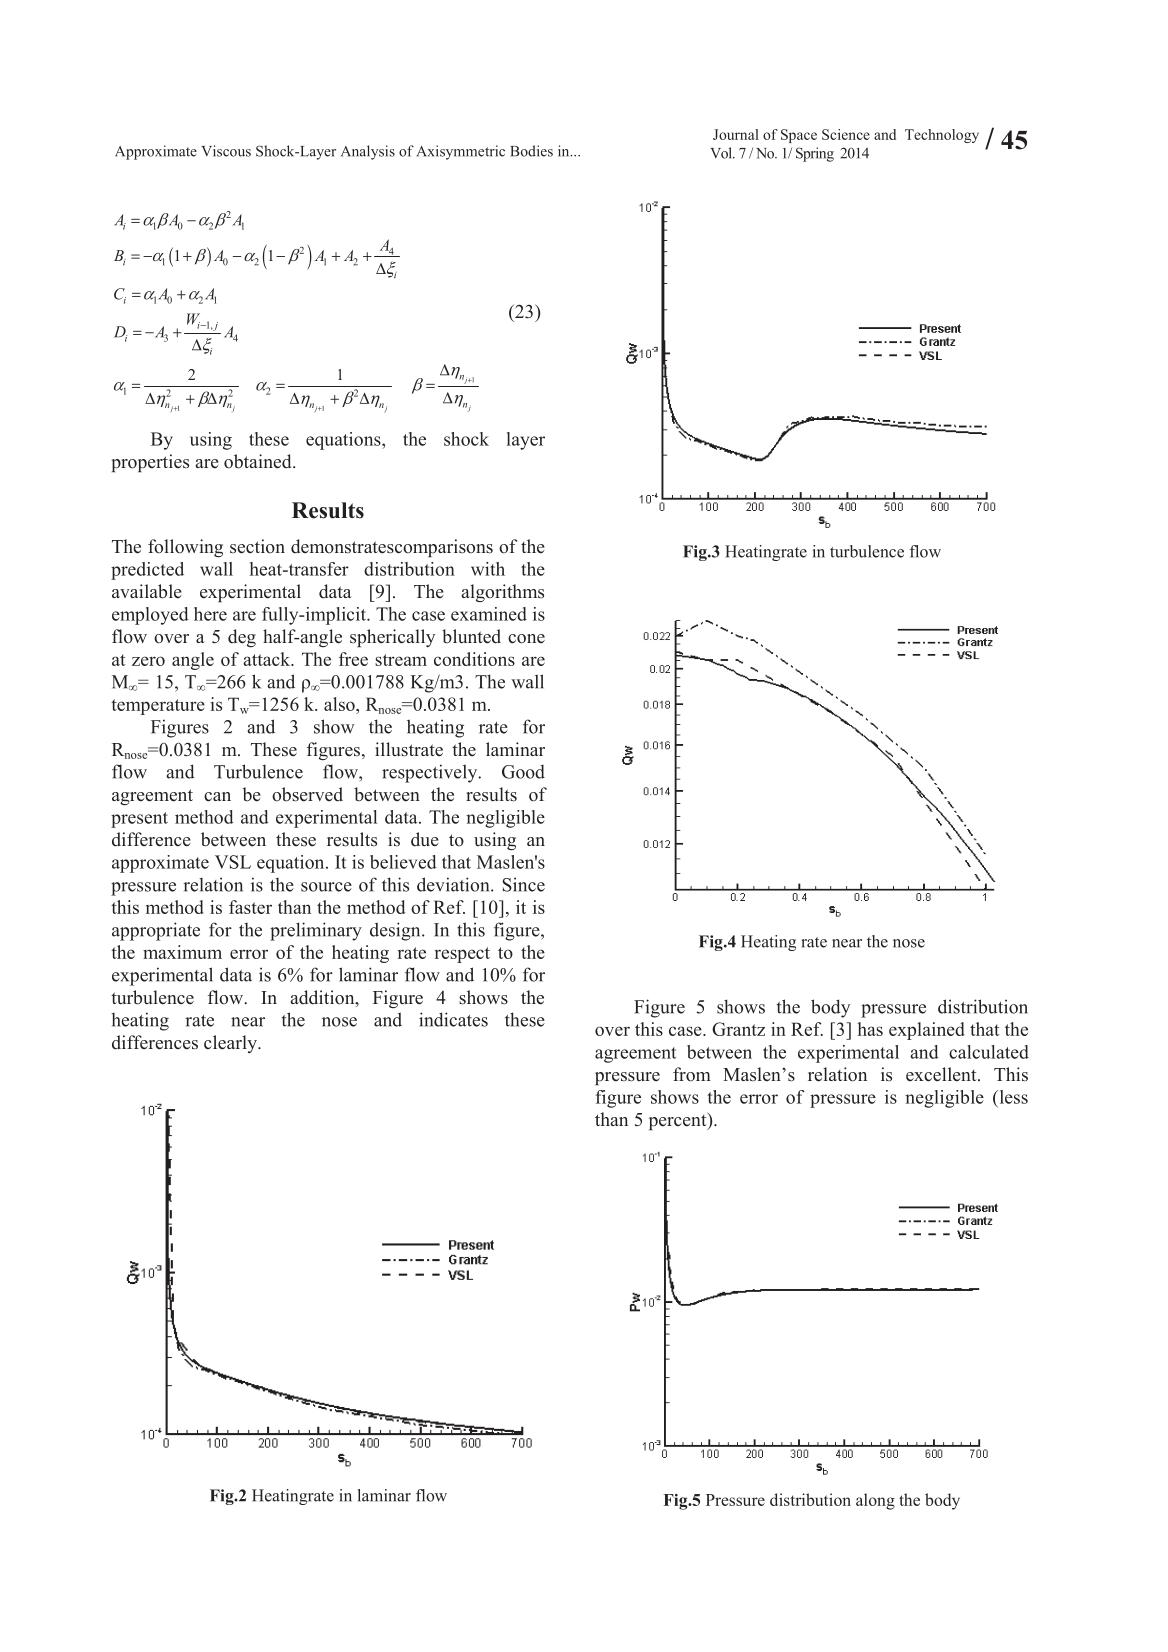  I want to click on can, so click(217, 797).
